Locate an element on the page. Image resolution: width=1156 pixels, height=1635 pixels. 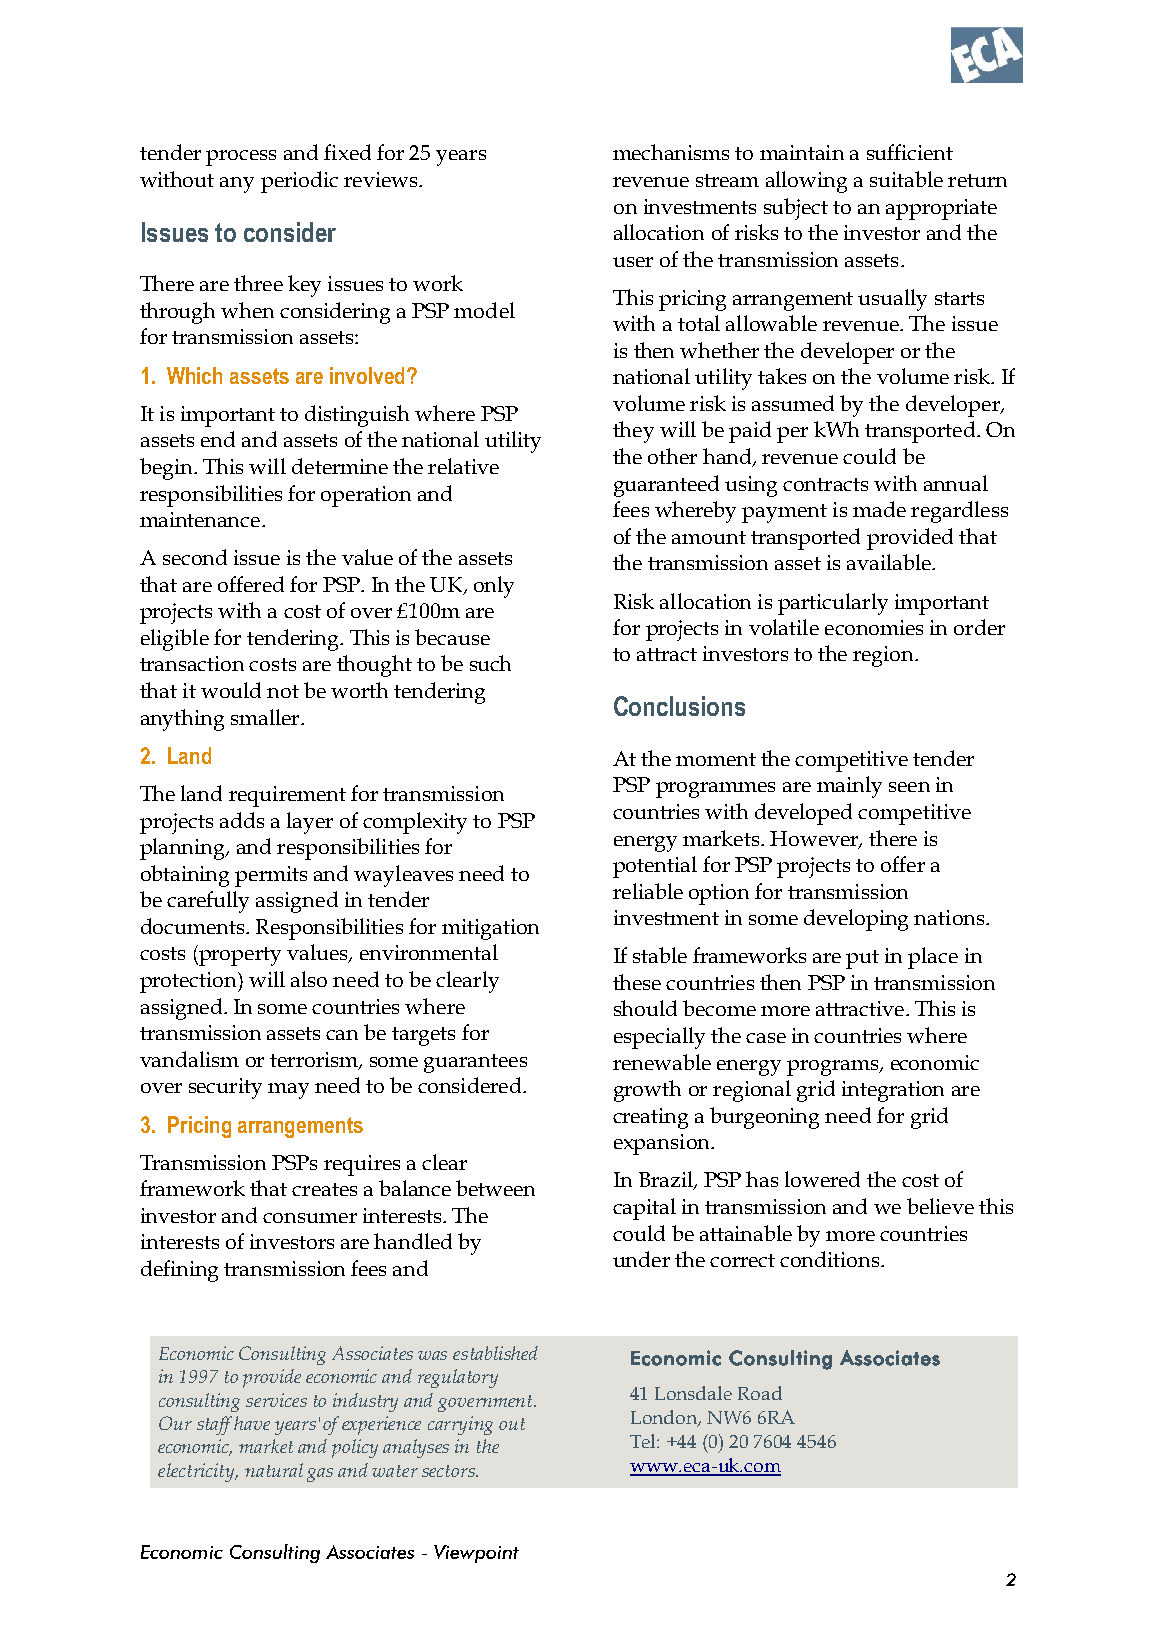
permits is located at coordinates (271, 876).
